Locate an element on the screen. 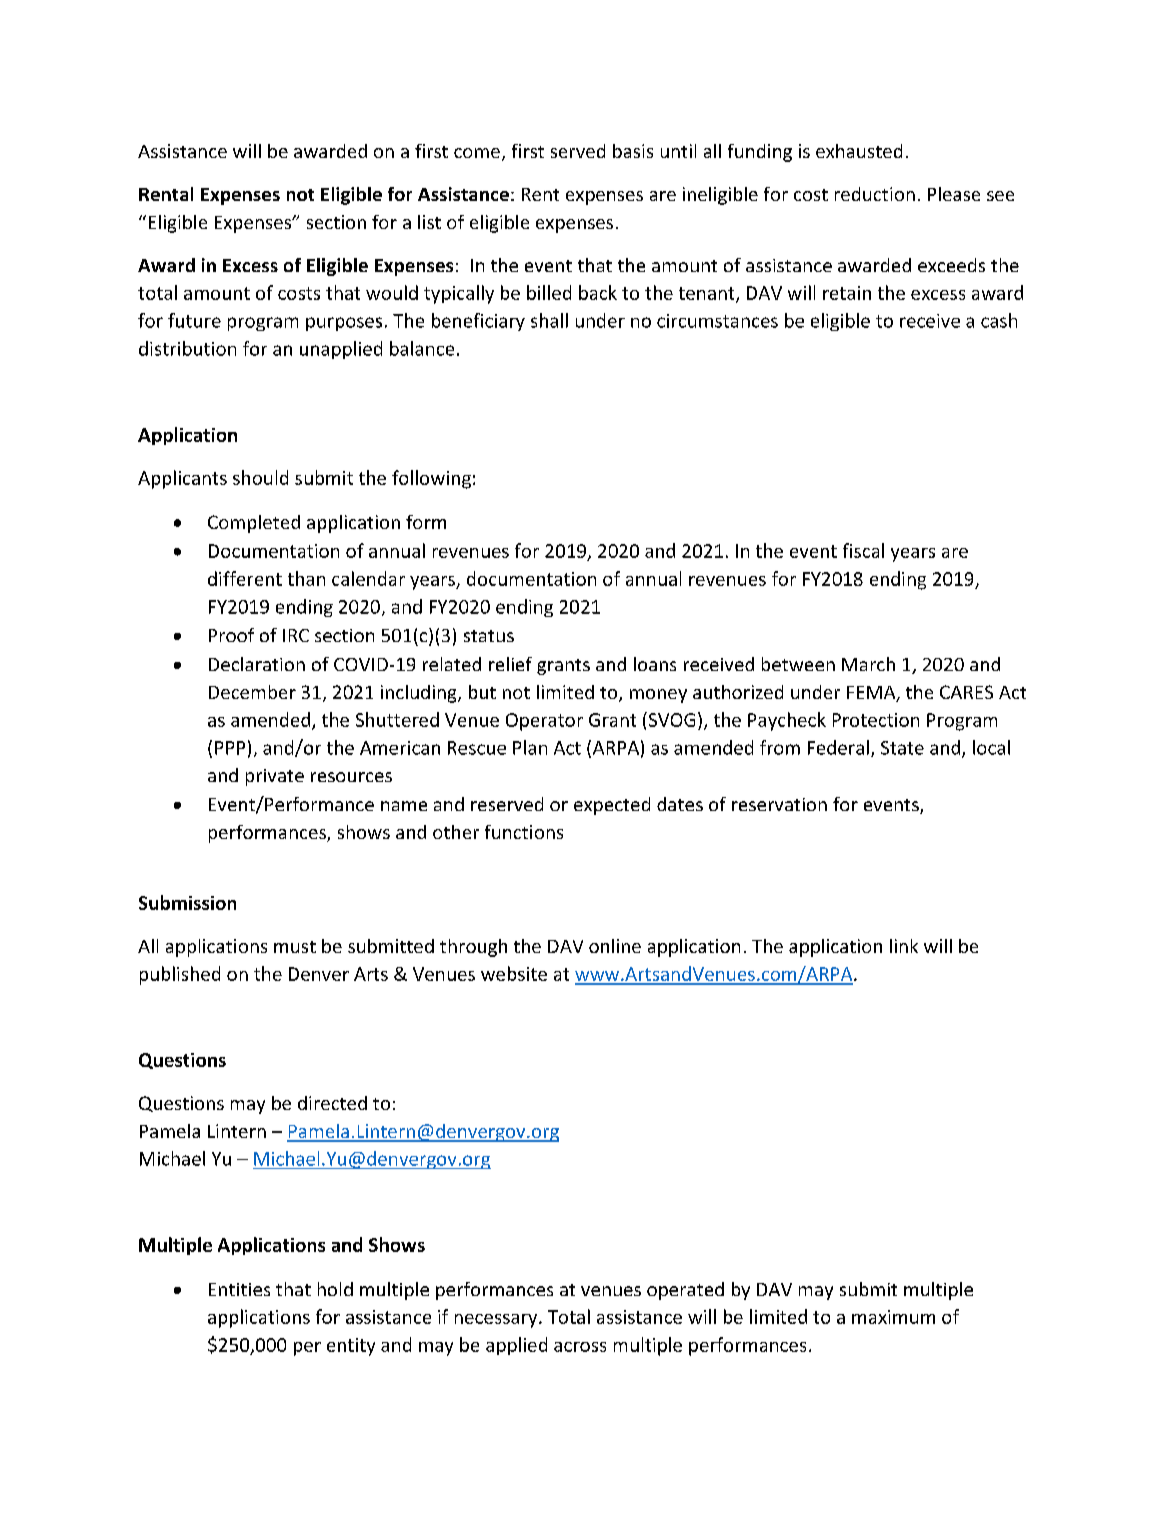 The width and height of the screenshot is (1173, 1518). list is located at coordinates (429, 222).
